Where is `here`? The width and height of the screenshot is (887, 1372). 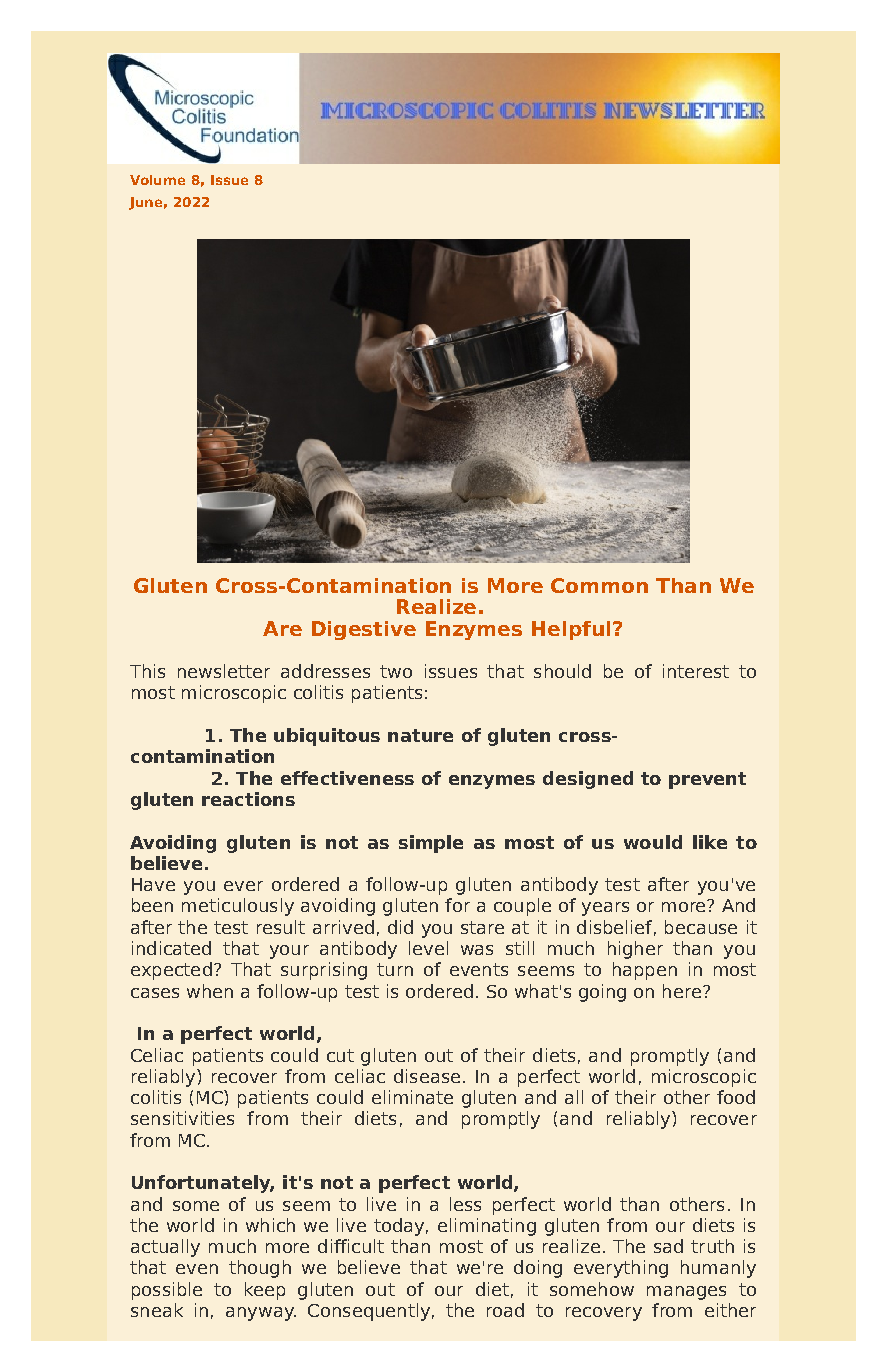 here is located at coordinates (682, 991).
